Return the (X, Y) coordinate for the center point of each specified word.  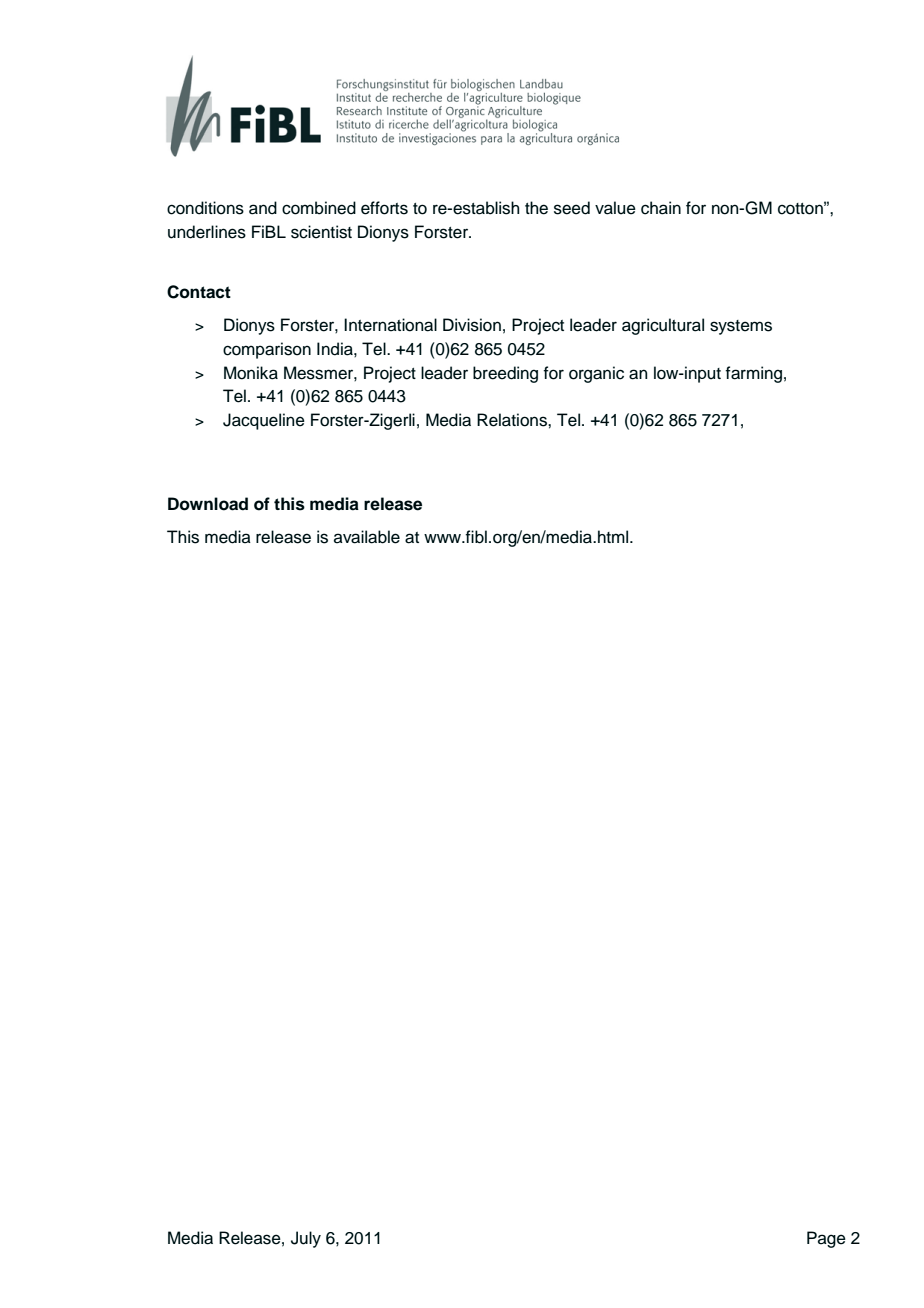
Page (826, 1239)
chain (661, 208)
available (367, 537)
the (536, 208)
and (263, 208)
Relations (513, 420)
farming (753, 374)
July (306, 1239)
